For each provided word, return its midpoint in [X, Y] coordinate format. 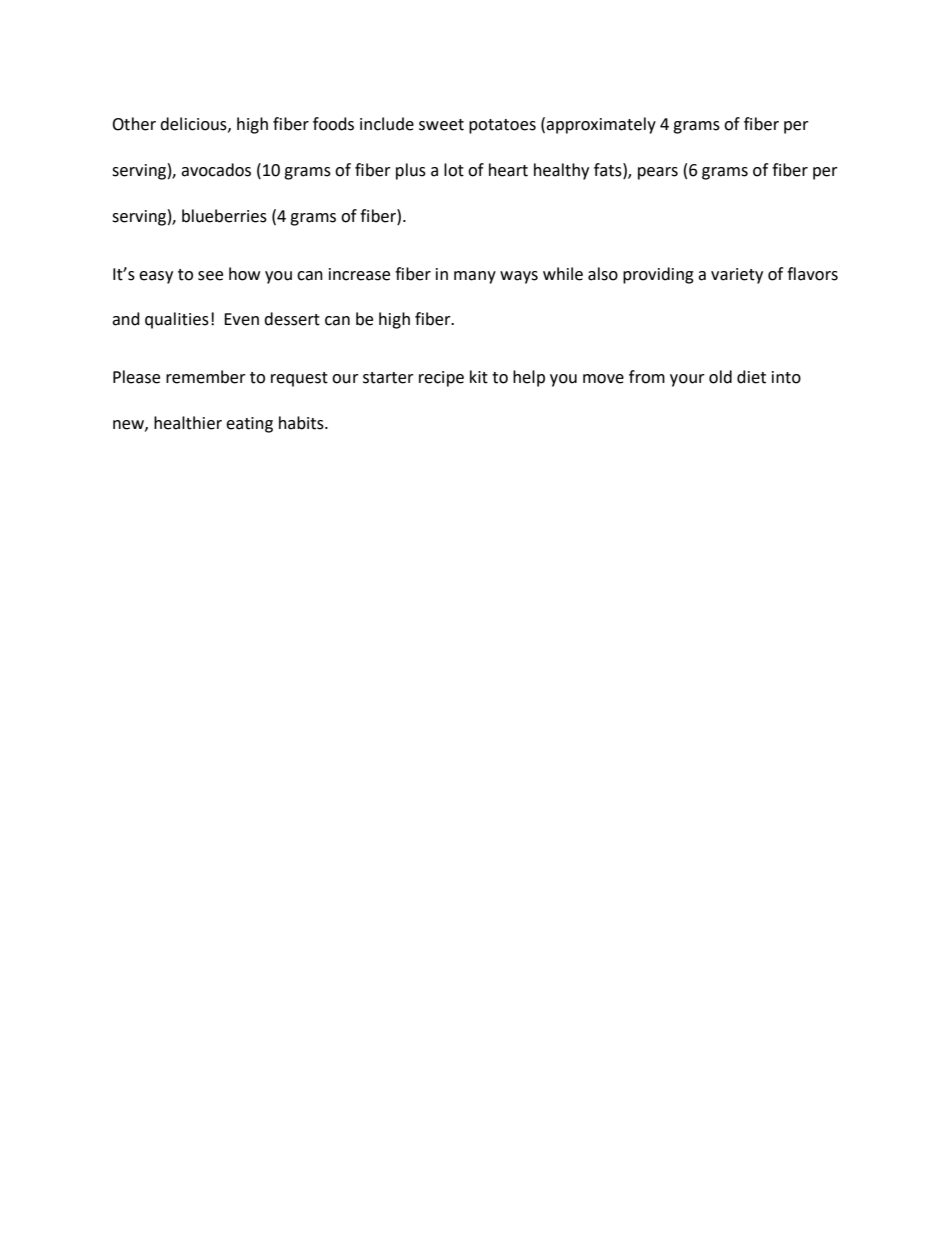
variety [737, 276]
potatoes [502, 126]
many [475, 277]
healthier [188, 423]
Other [134, 124]
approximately [601, 125]
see [210, 276]
